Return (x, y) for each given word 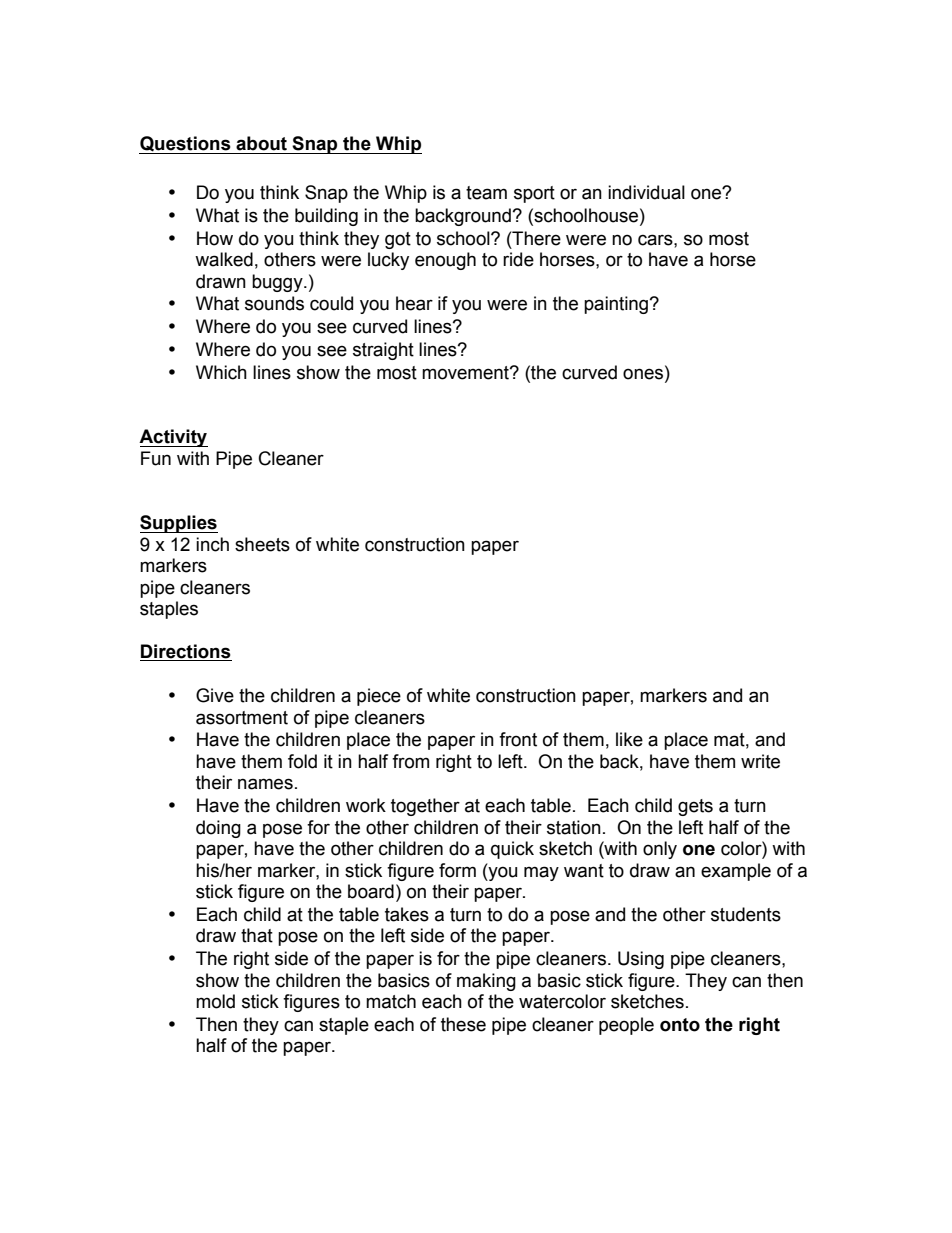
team (486, 193)
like (629, 739)
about (261, 143)
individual (646, 192)
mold (215, 1001)
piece (379, 697)
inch (212, 544)
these (463, 1024)
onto (680, 1025)
